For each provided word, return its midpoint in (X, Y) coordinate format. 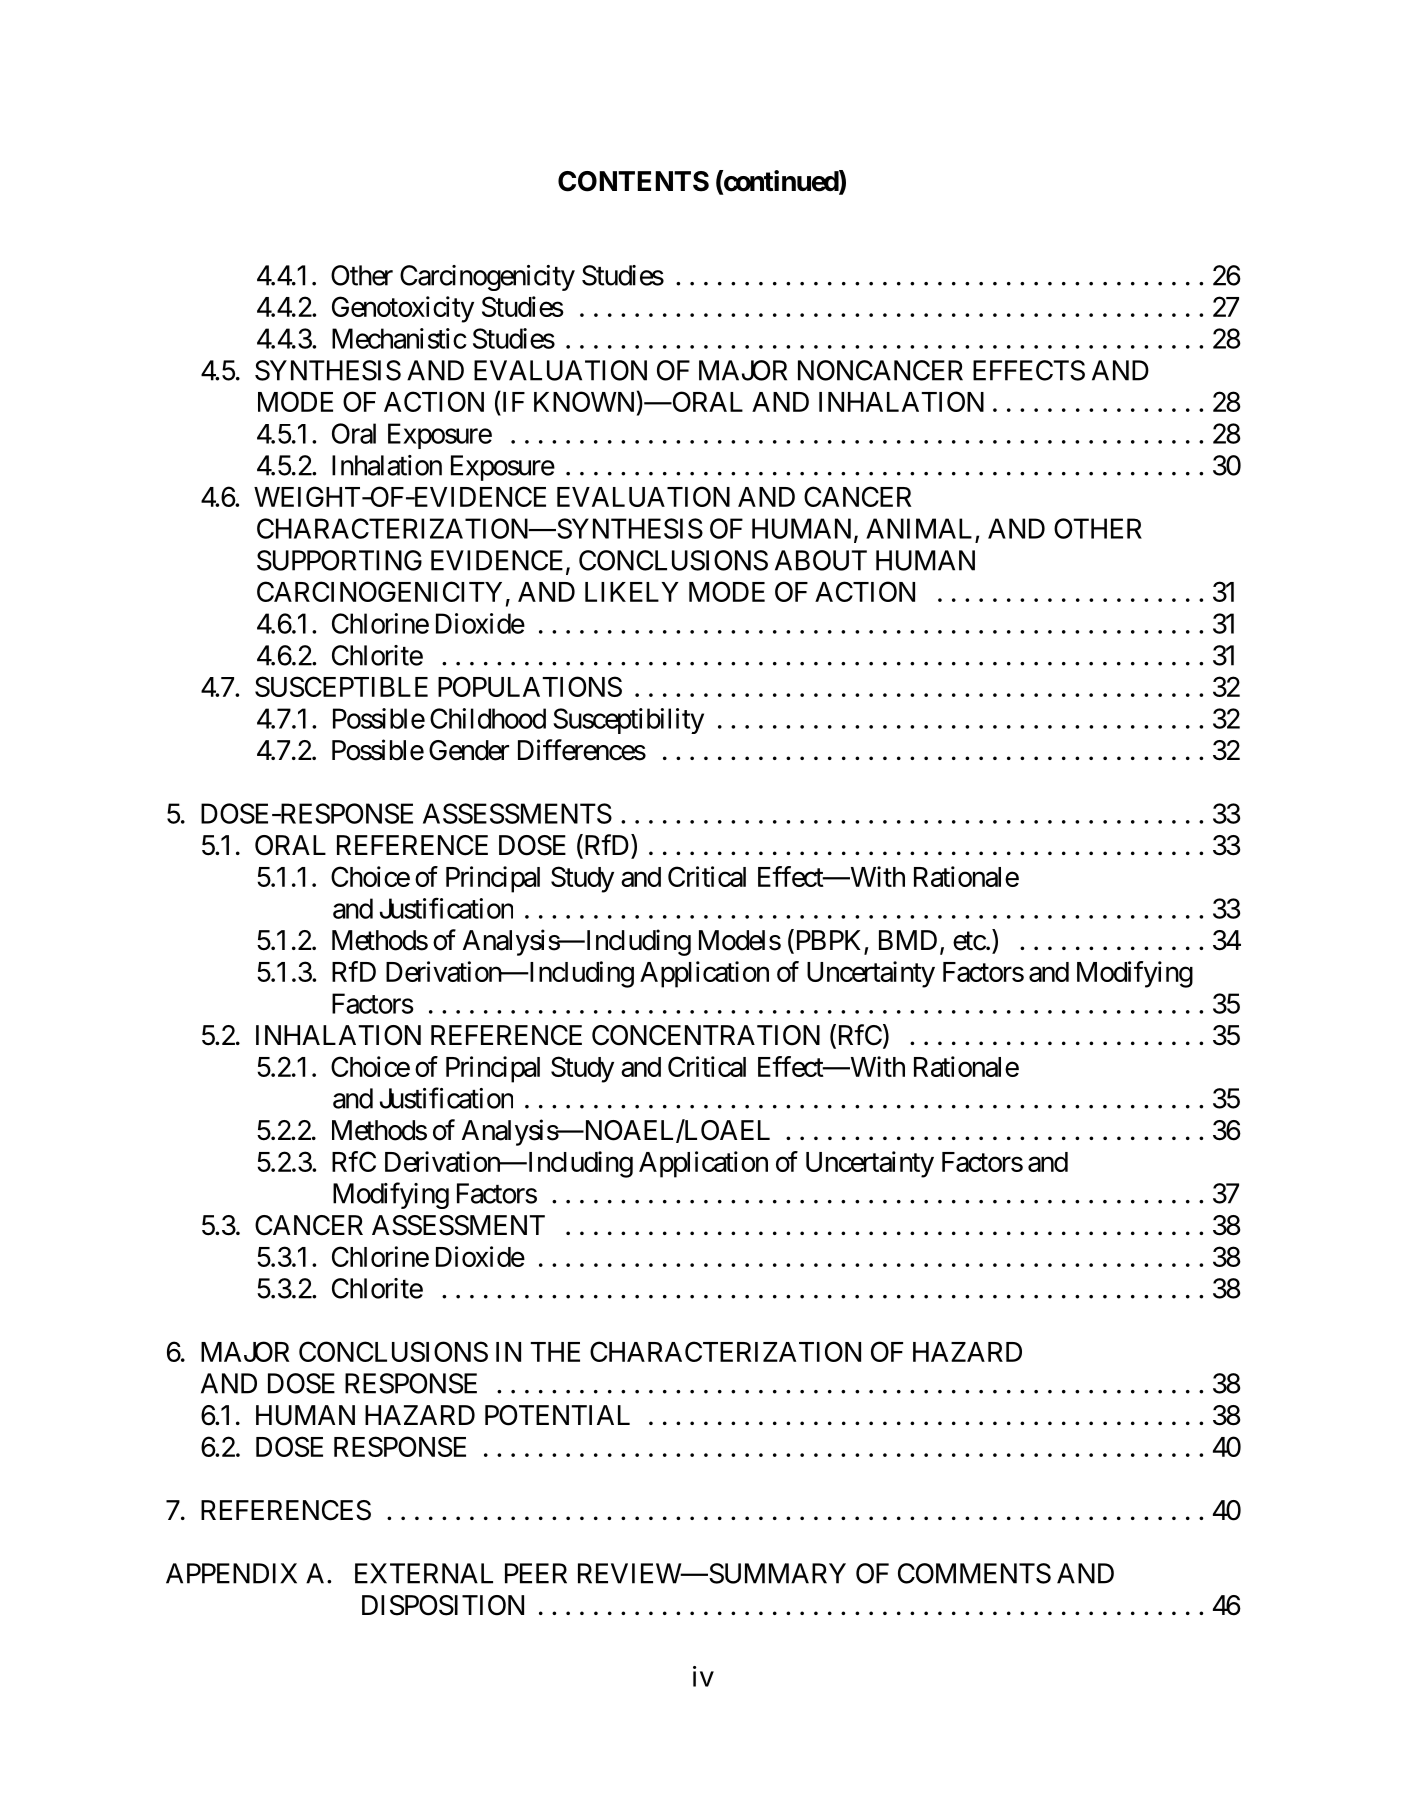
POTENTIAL (557, 1415)
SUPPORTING (339, 560)
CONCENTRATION (706, 1035)
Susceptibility (628, 721)
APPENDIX (231, 1573)
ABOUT (821, 560)
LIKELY (632, 592)
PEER (536, 1573)
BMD (908, 940)
